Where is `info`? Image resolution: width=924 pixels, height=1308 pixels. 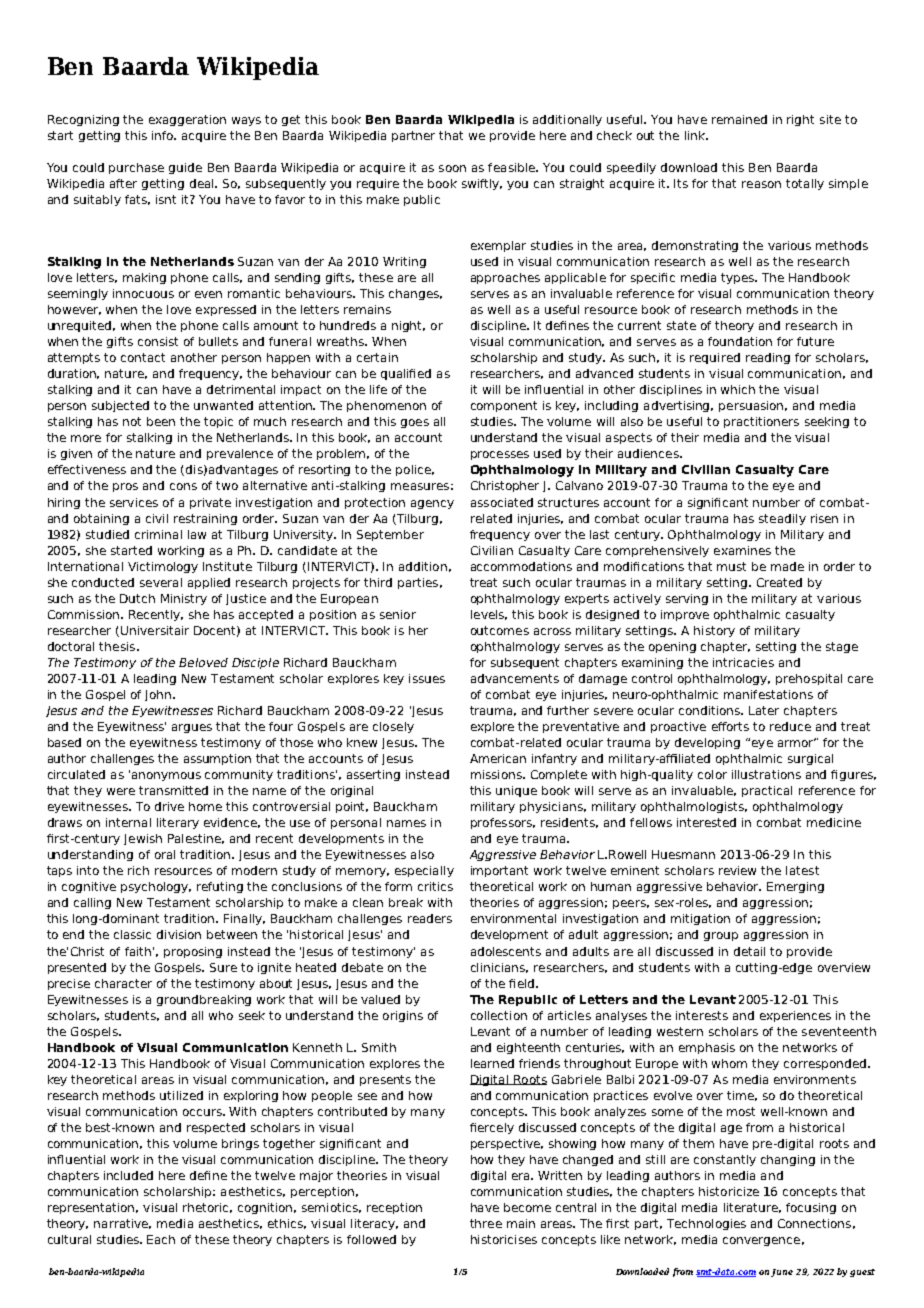
info is located at coordinates (164, 135).
